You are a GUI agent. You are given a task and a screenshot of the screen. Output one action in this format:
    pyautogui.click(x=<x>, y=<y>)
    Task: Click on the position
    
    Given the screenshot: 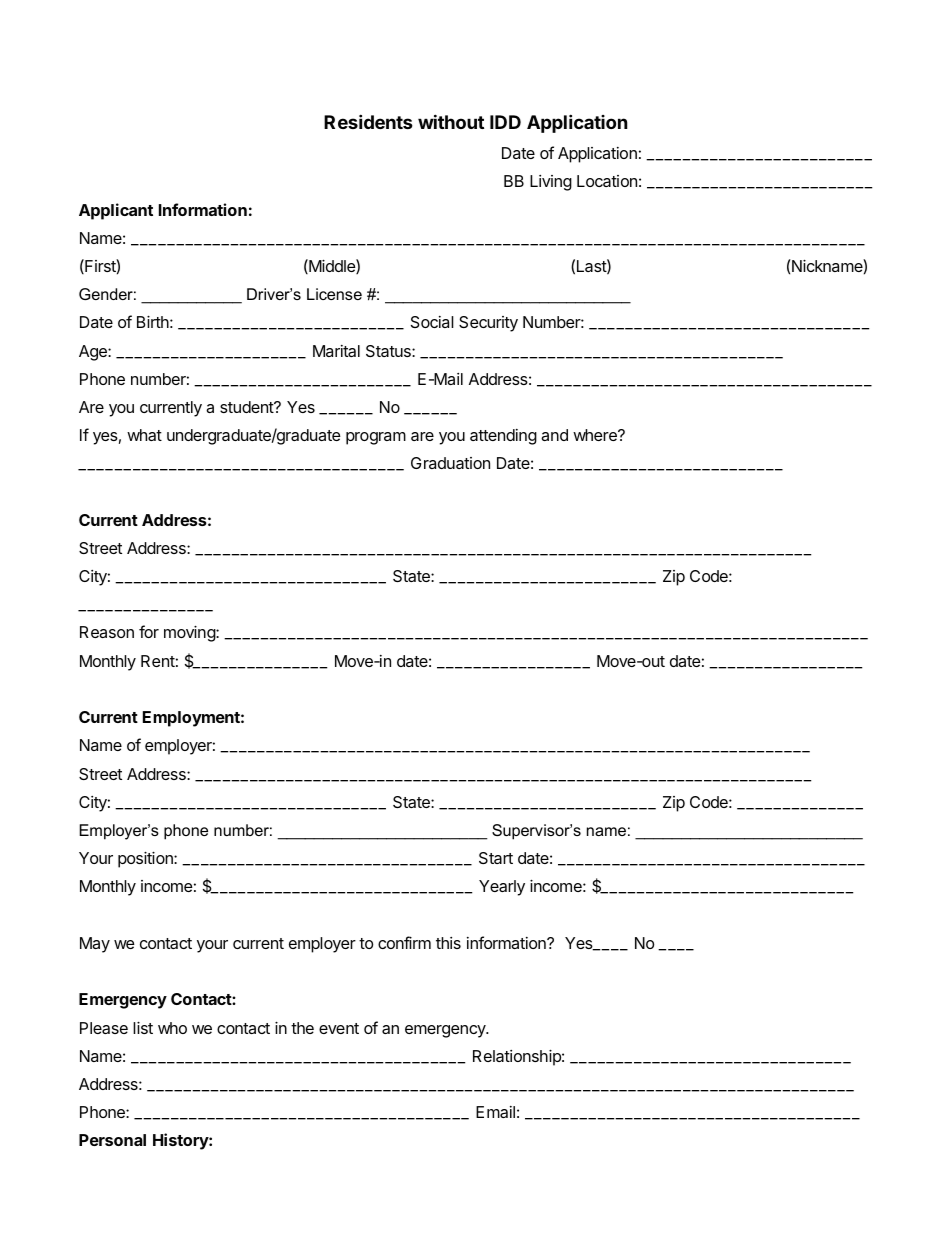 What is the action you would take?
    pyautogui.click(x=146, y=859)
